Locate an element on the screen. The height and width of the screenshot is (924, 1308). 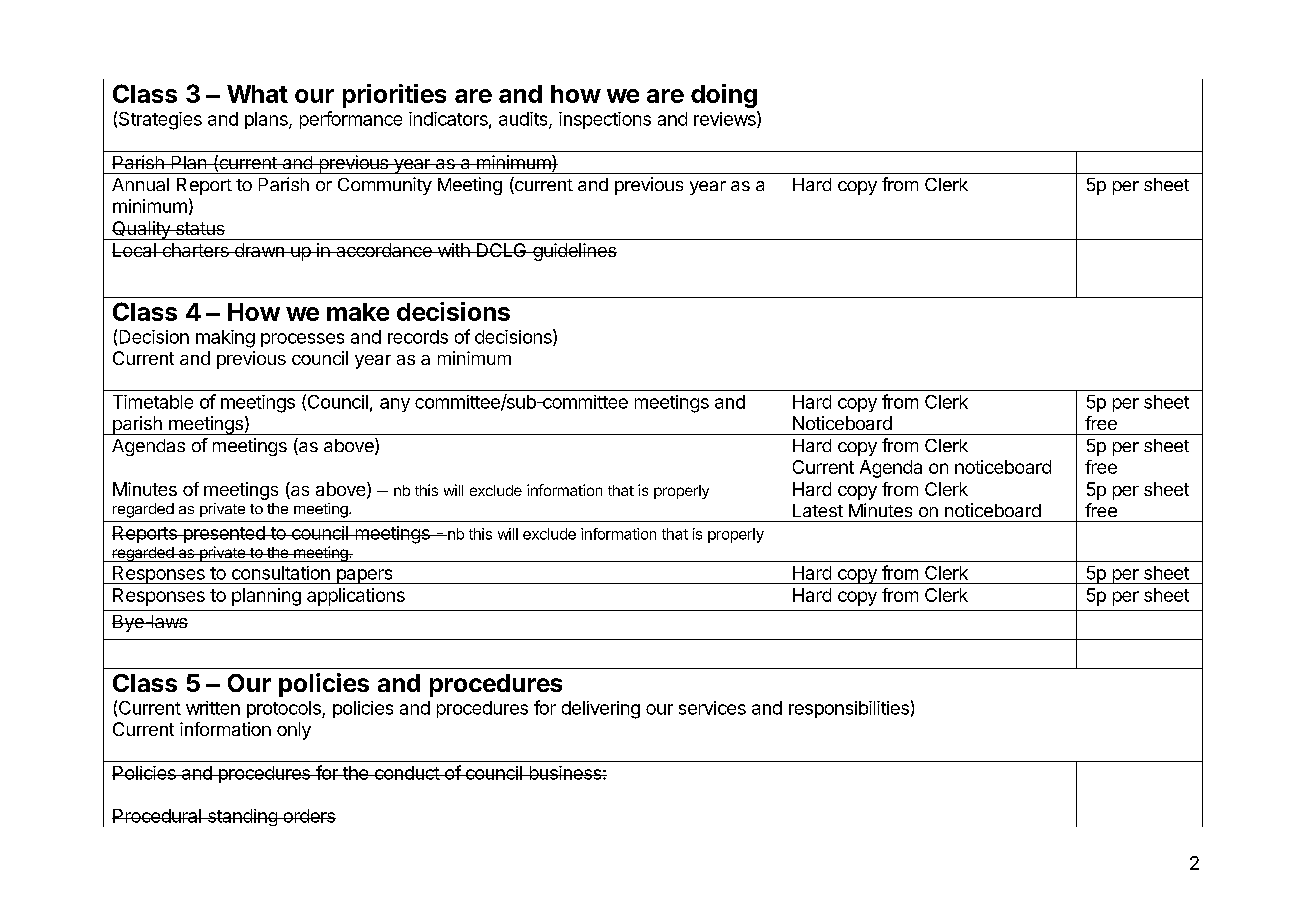
conduct is located at coordinates (406, 773).
